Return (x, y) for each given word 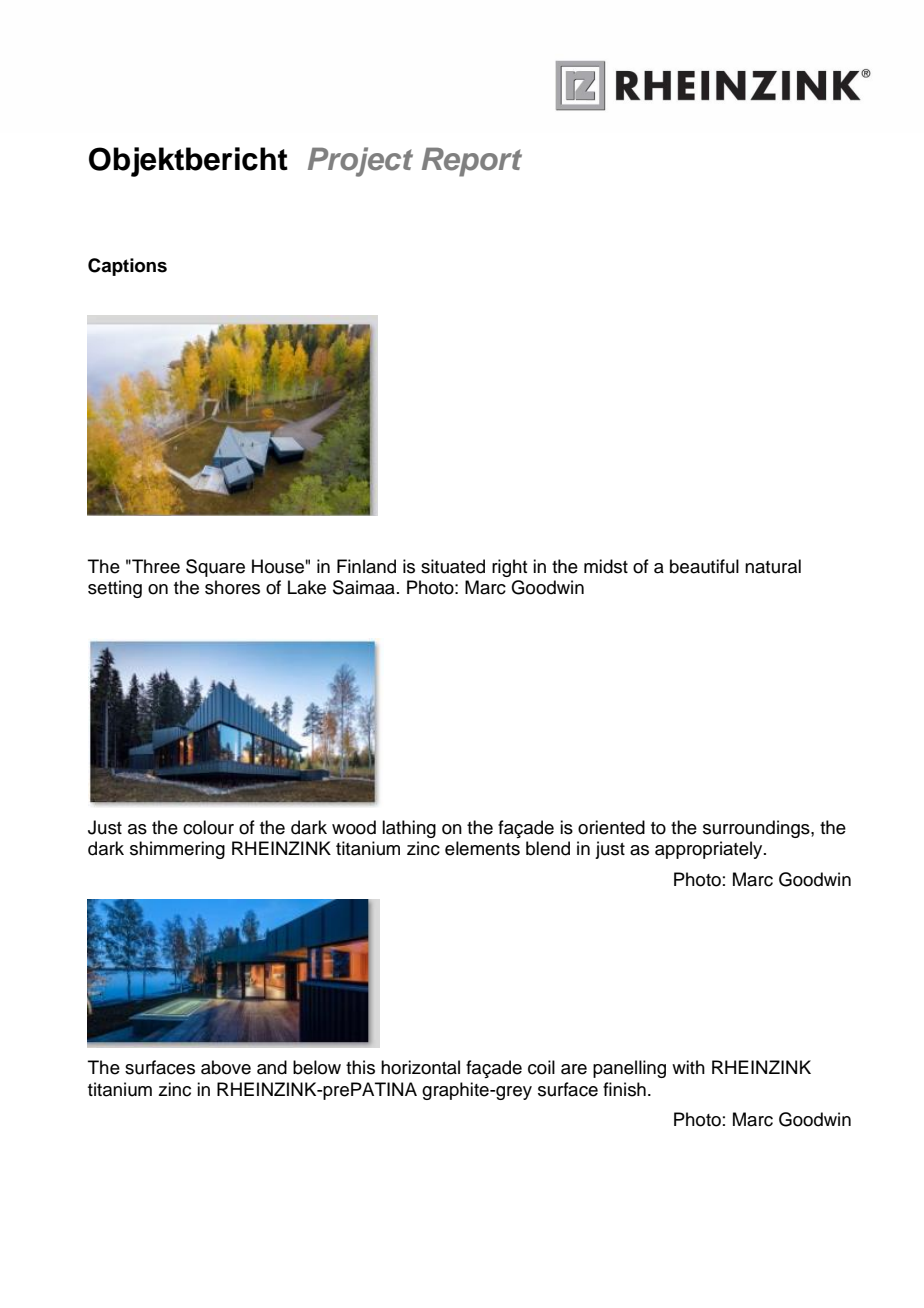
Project (360, 162)
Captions (127, 267)
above (226, 1067)
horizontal (420, 1067)
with (688, 1067)
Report (472, 162)
